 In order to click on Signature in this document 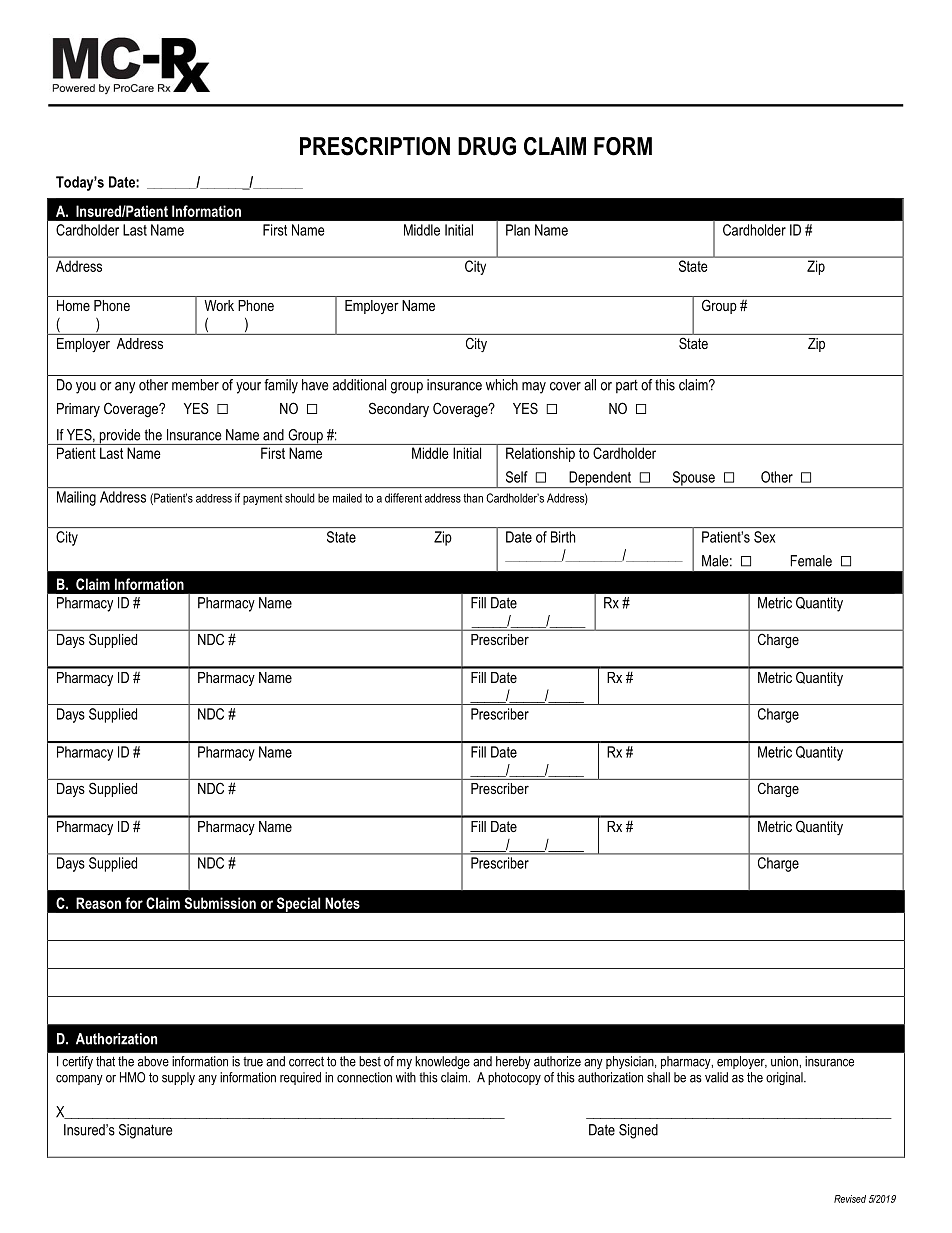, I will do `click(145, 1131)`.
